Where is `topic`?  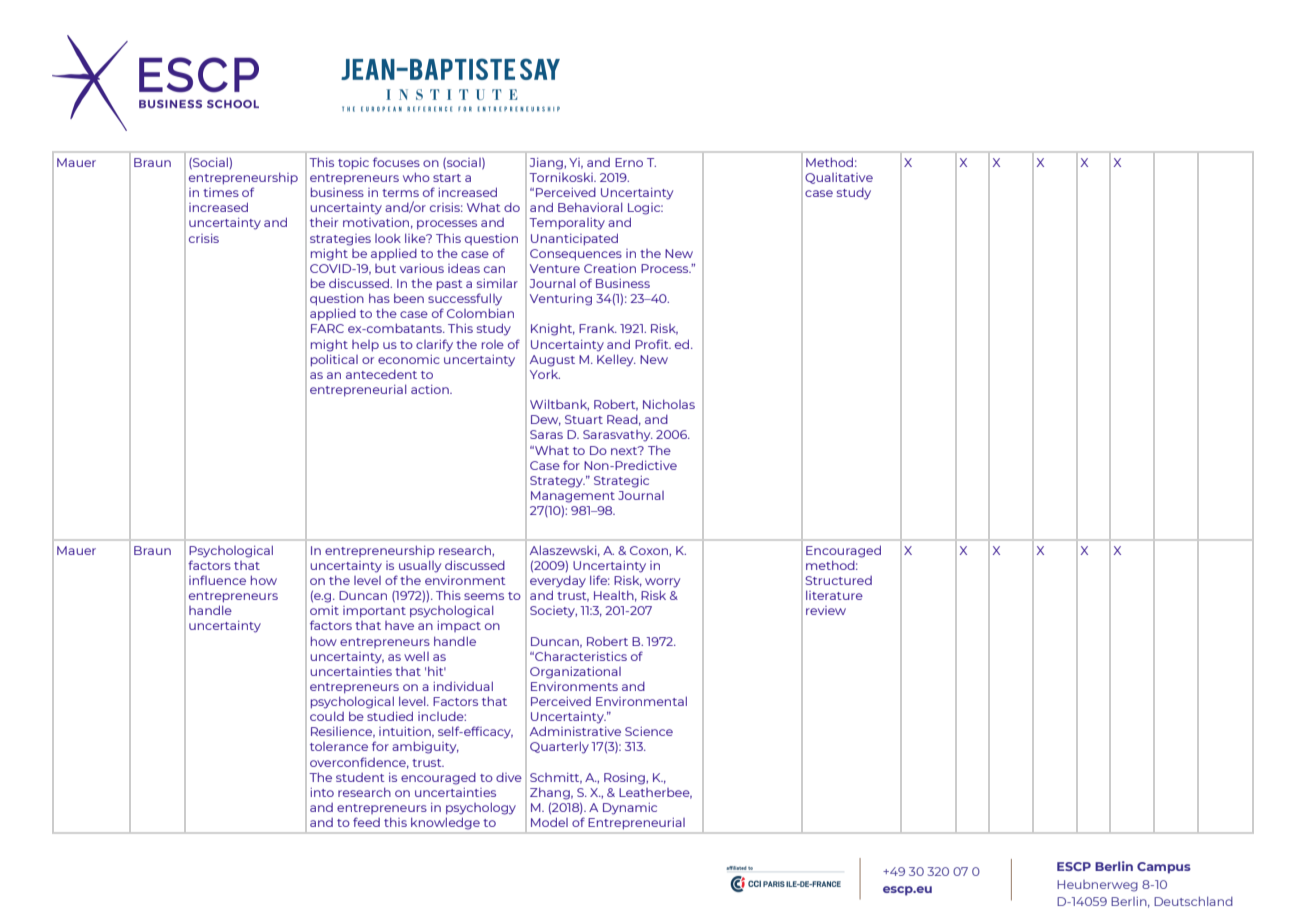
topic is located at coordinates (353, 164).
